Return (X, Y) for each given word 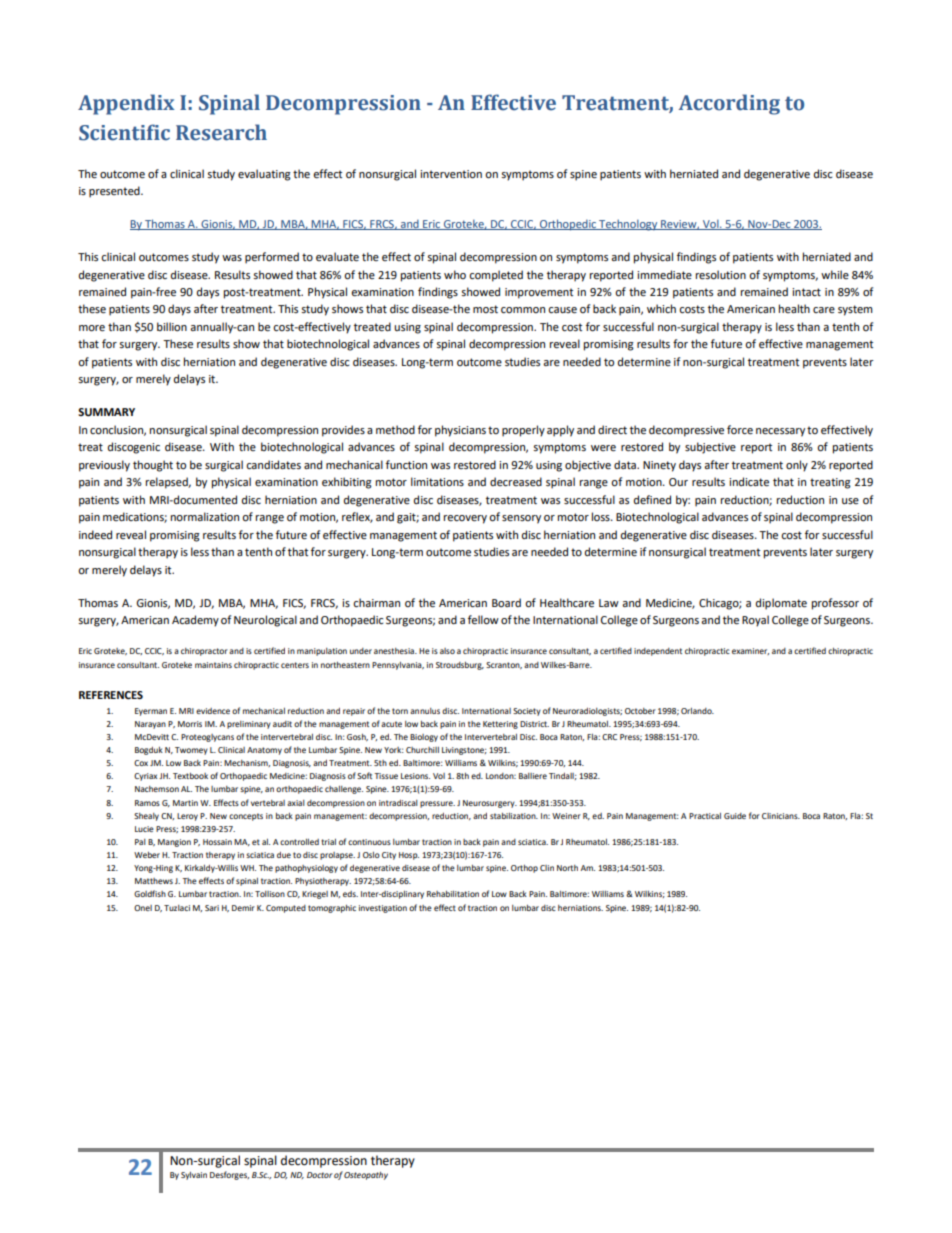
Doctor (320, 1175)
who (455, 274)
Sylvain (194, 1176)
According (729, 104)
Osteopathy (366, 1176)
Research (221, 132)
